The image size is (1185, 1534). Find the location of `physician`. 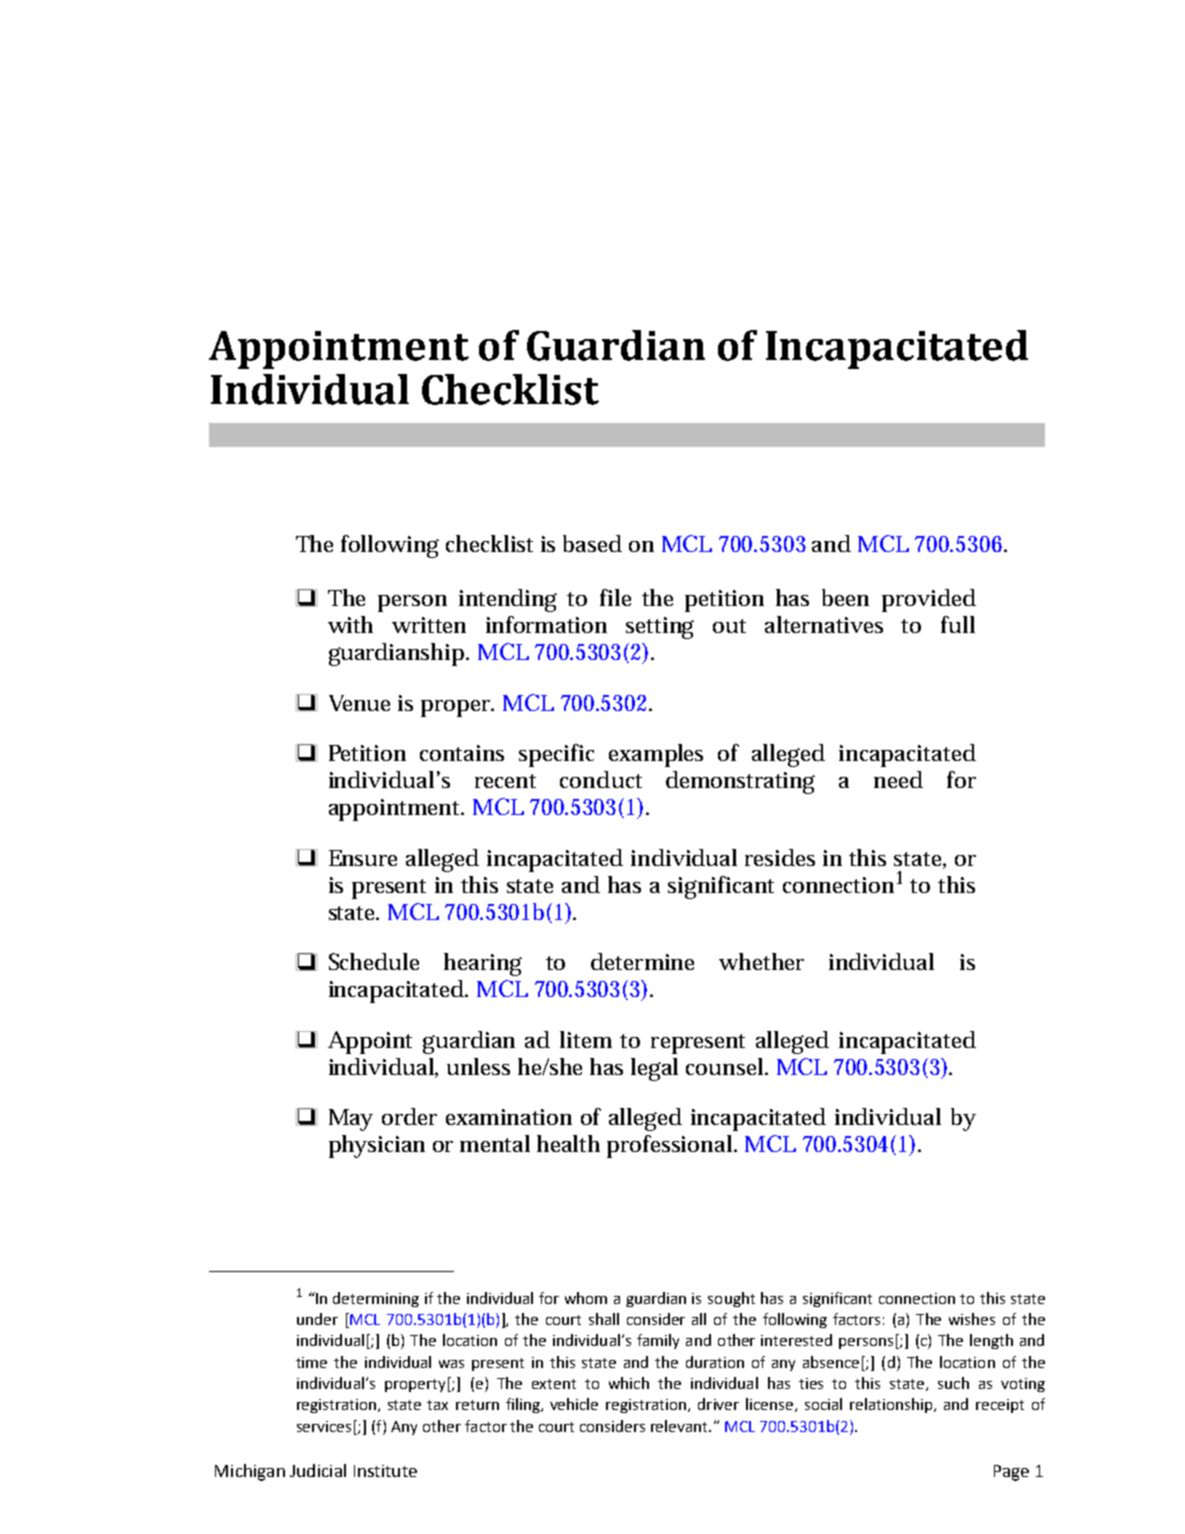

physician is located at coordinates (377, 1146).
